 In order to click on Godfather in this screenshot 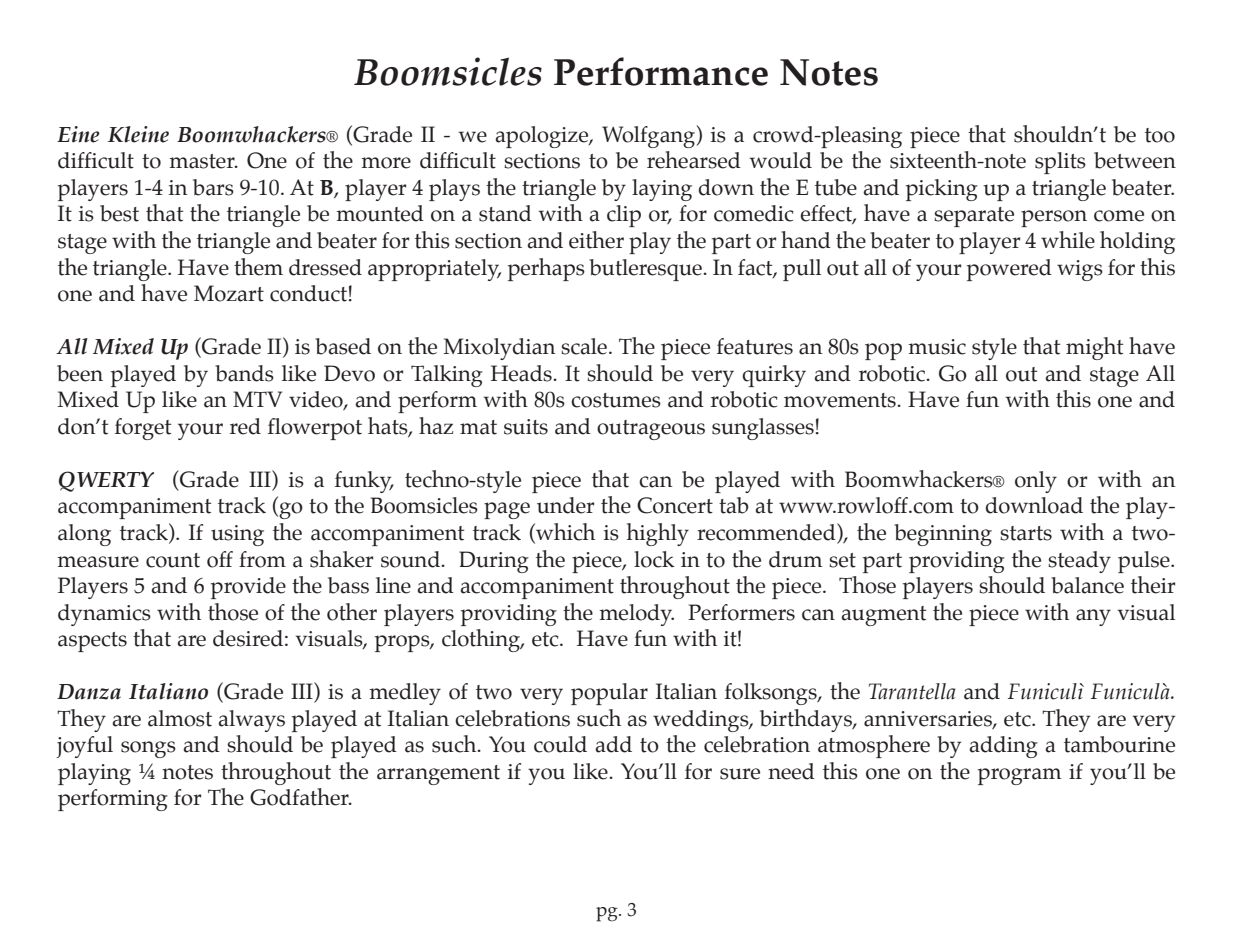, I will do `click(300, 797)`.
